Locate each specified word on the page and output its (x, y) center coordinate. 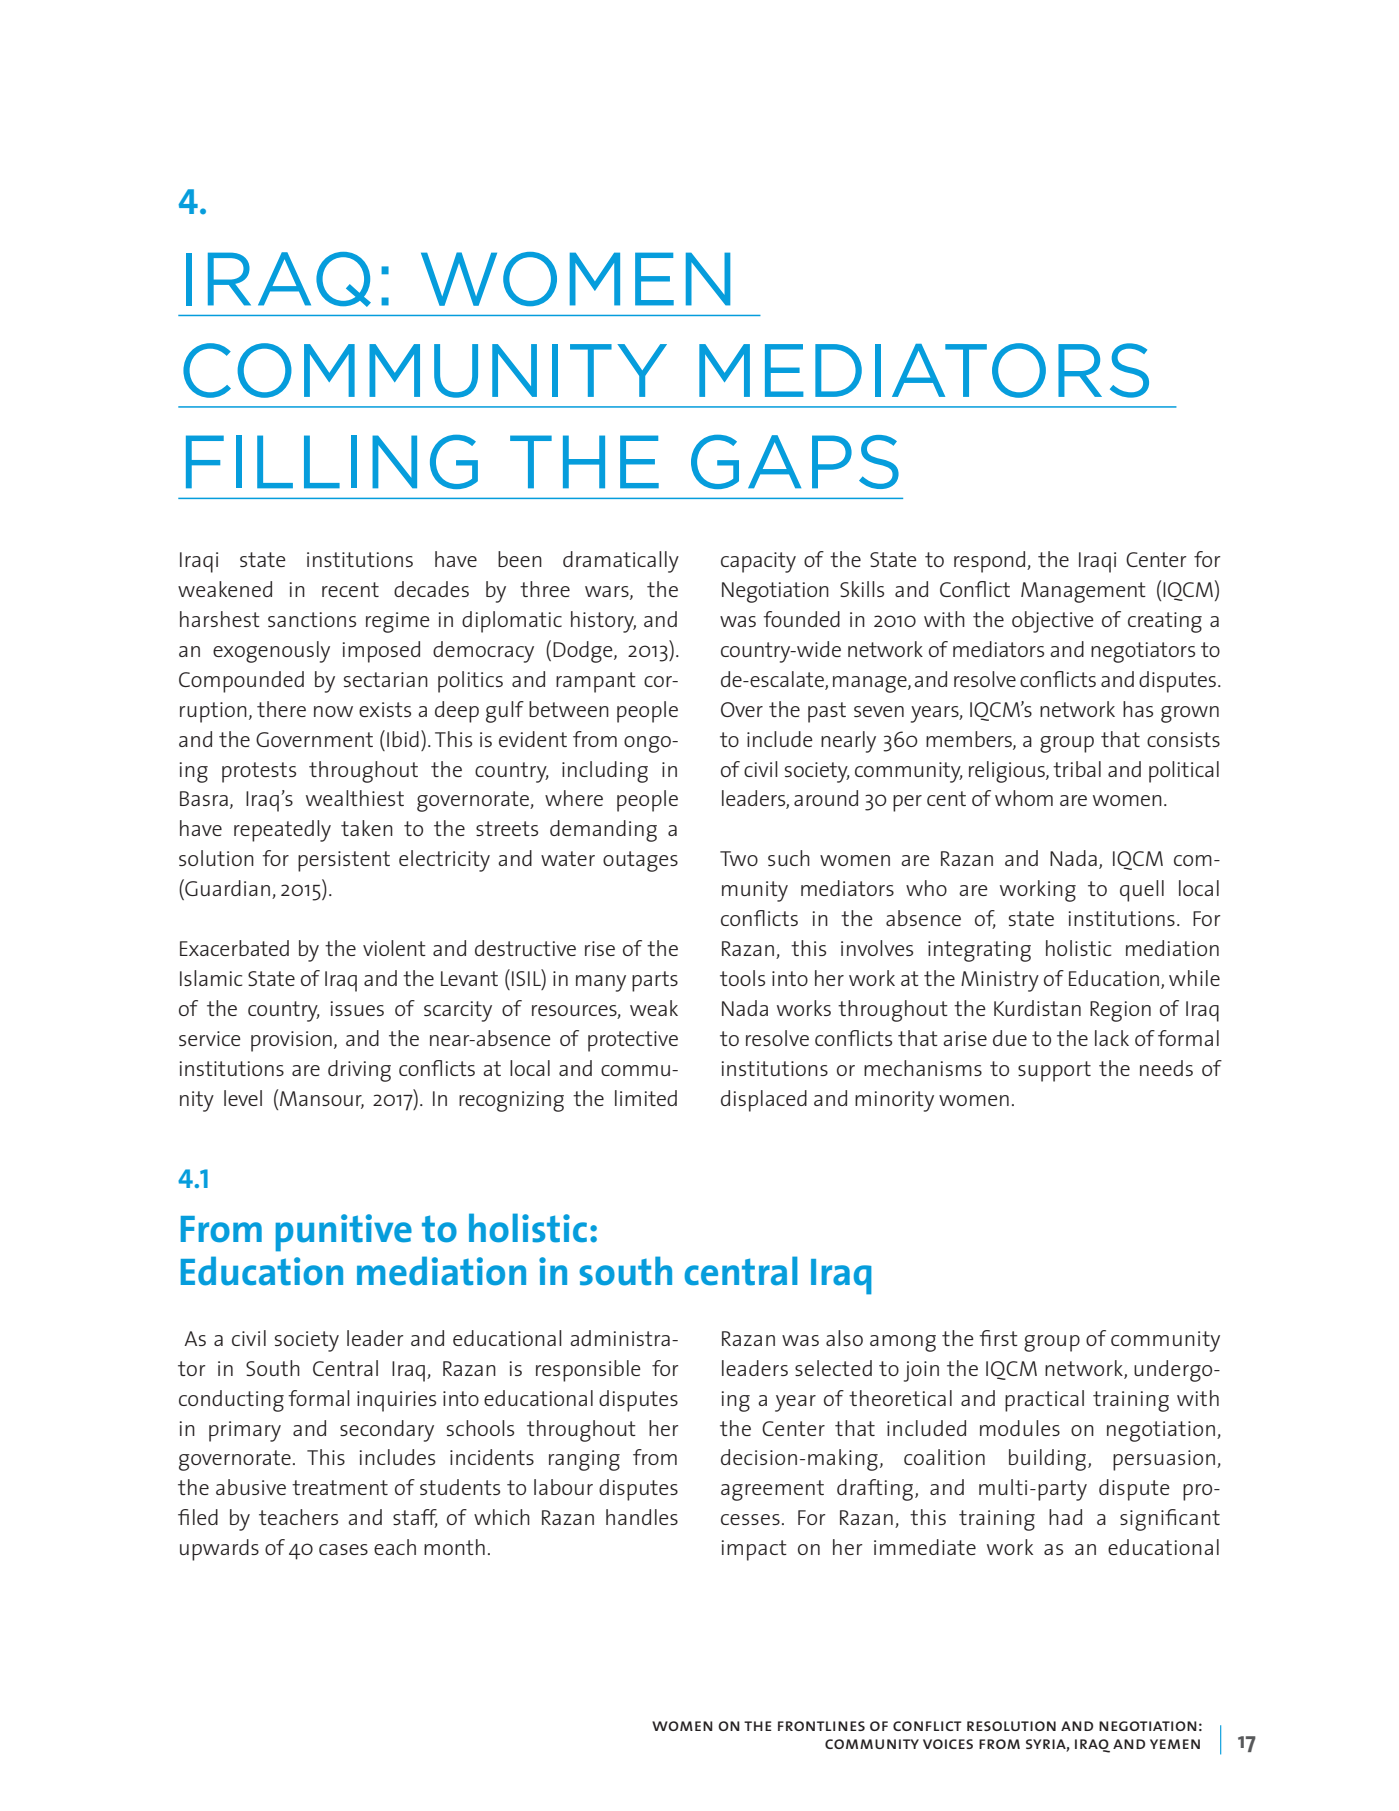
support (1054, 1071)
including (605, 772)
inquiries (396, 1401)
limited (646, 1098)
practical (1044, 1401)
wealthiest (355, 798)
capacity (758, 562)
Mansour (322, 1100)
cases (343, 1549)
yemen (1175, 1744)
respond (991, 562)
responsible (588, 1371)
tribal (1077, 769)
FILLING (332, 462)
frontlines (821, 1726)
